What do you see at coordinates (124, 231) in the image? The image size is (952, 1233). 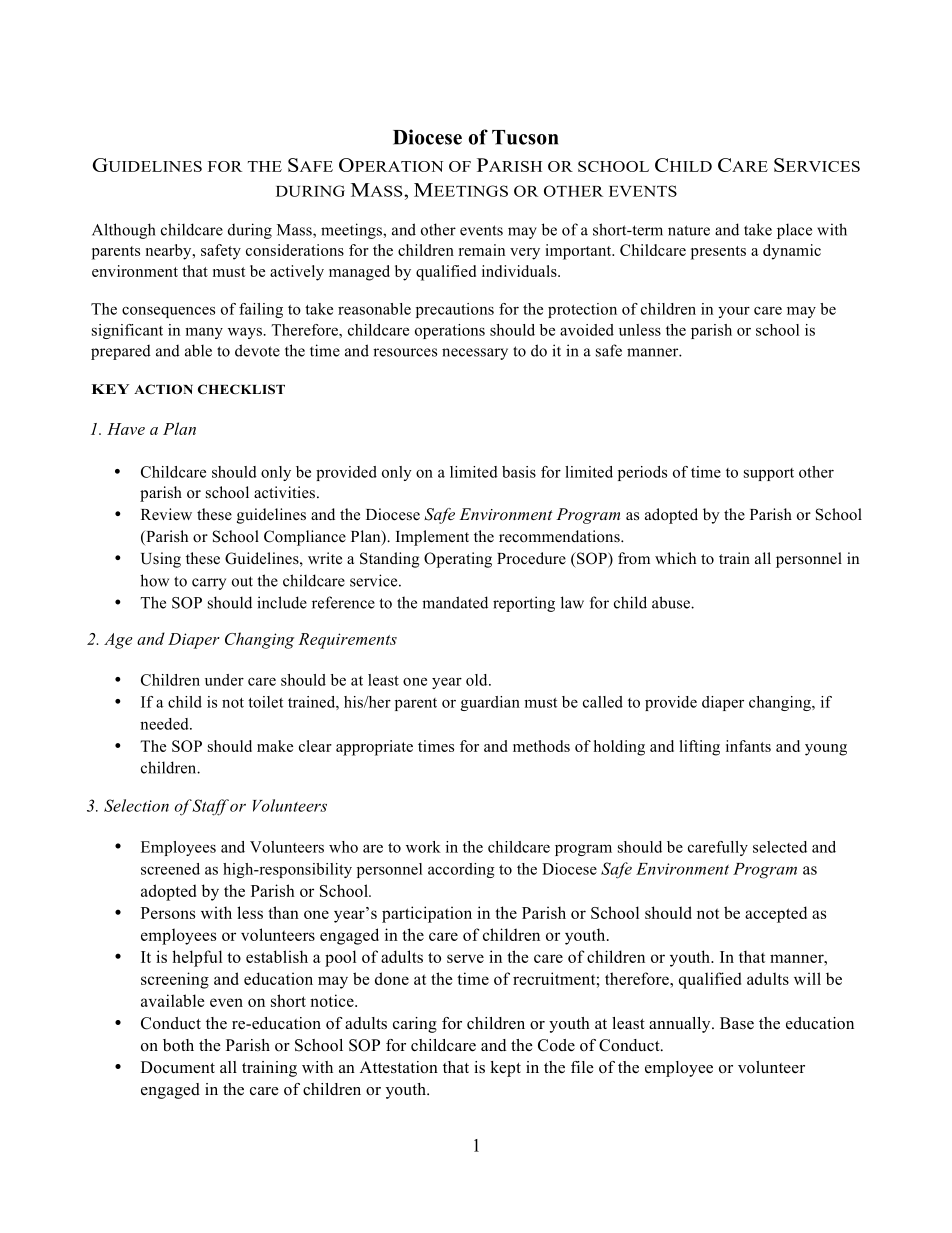 I see `Although` at bounding box center [124, 231].
